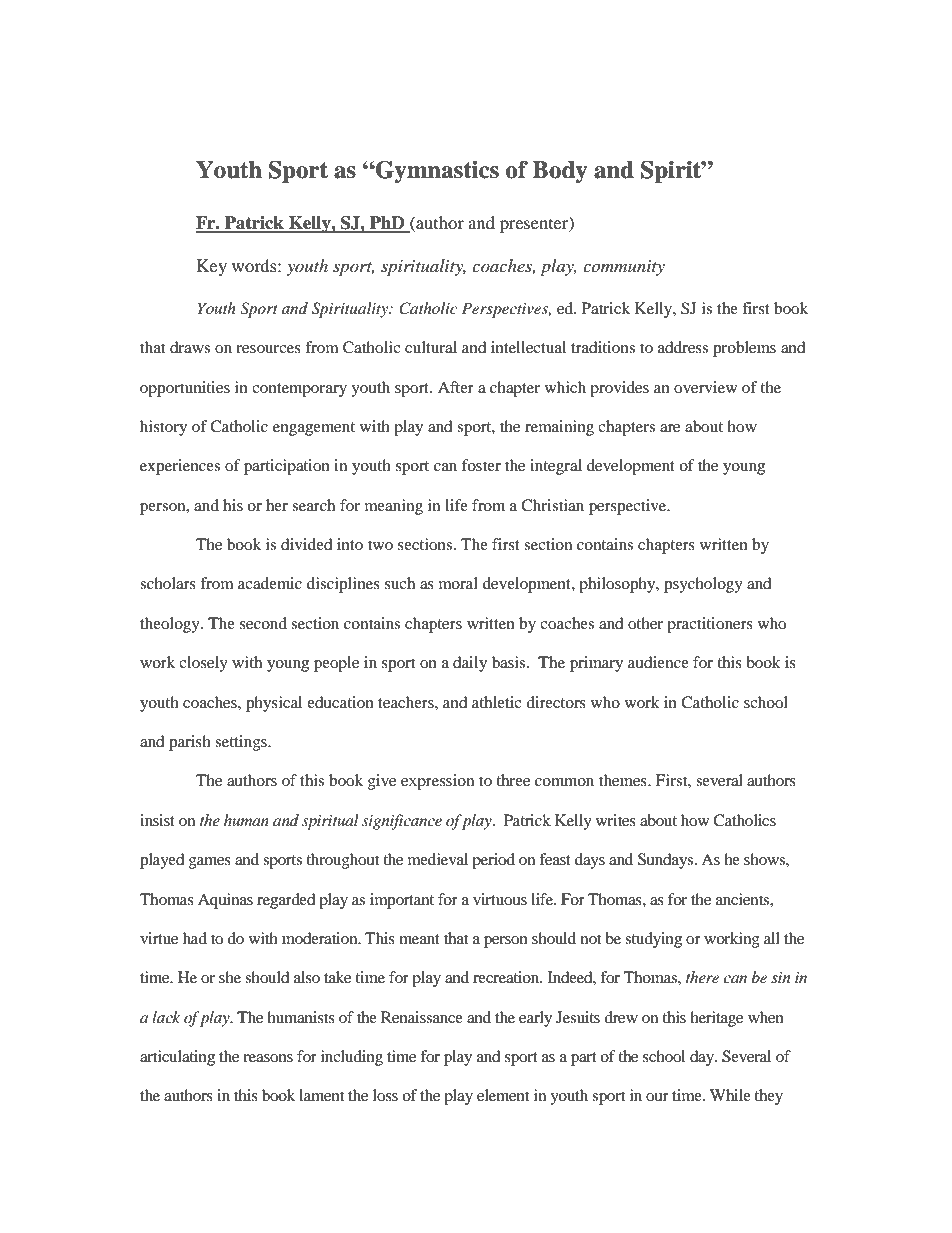 This page has height=1233, width=952. What do you see at coordinates (436, 172) in the page?
I see `Gymnastics` at bounding box center [436, 172].
